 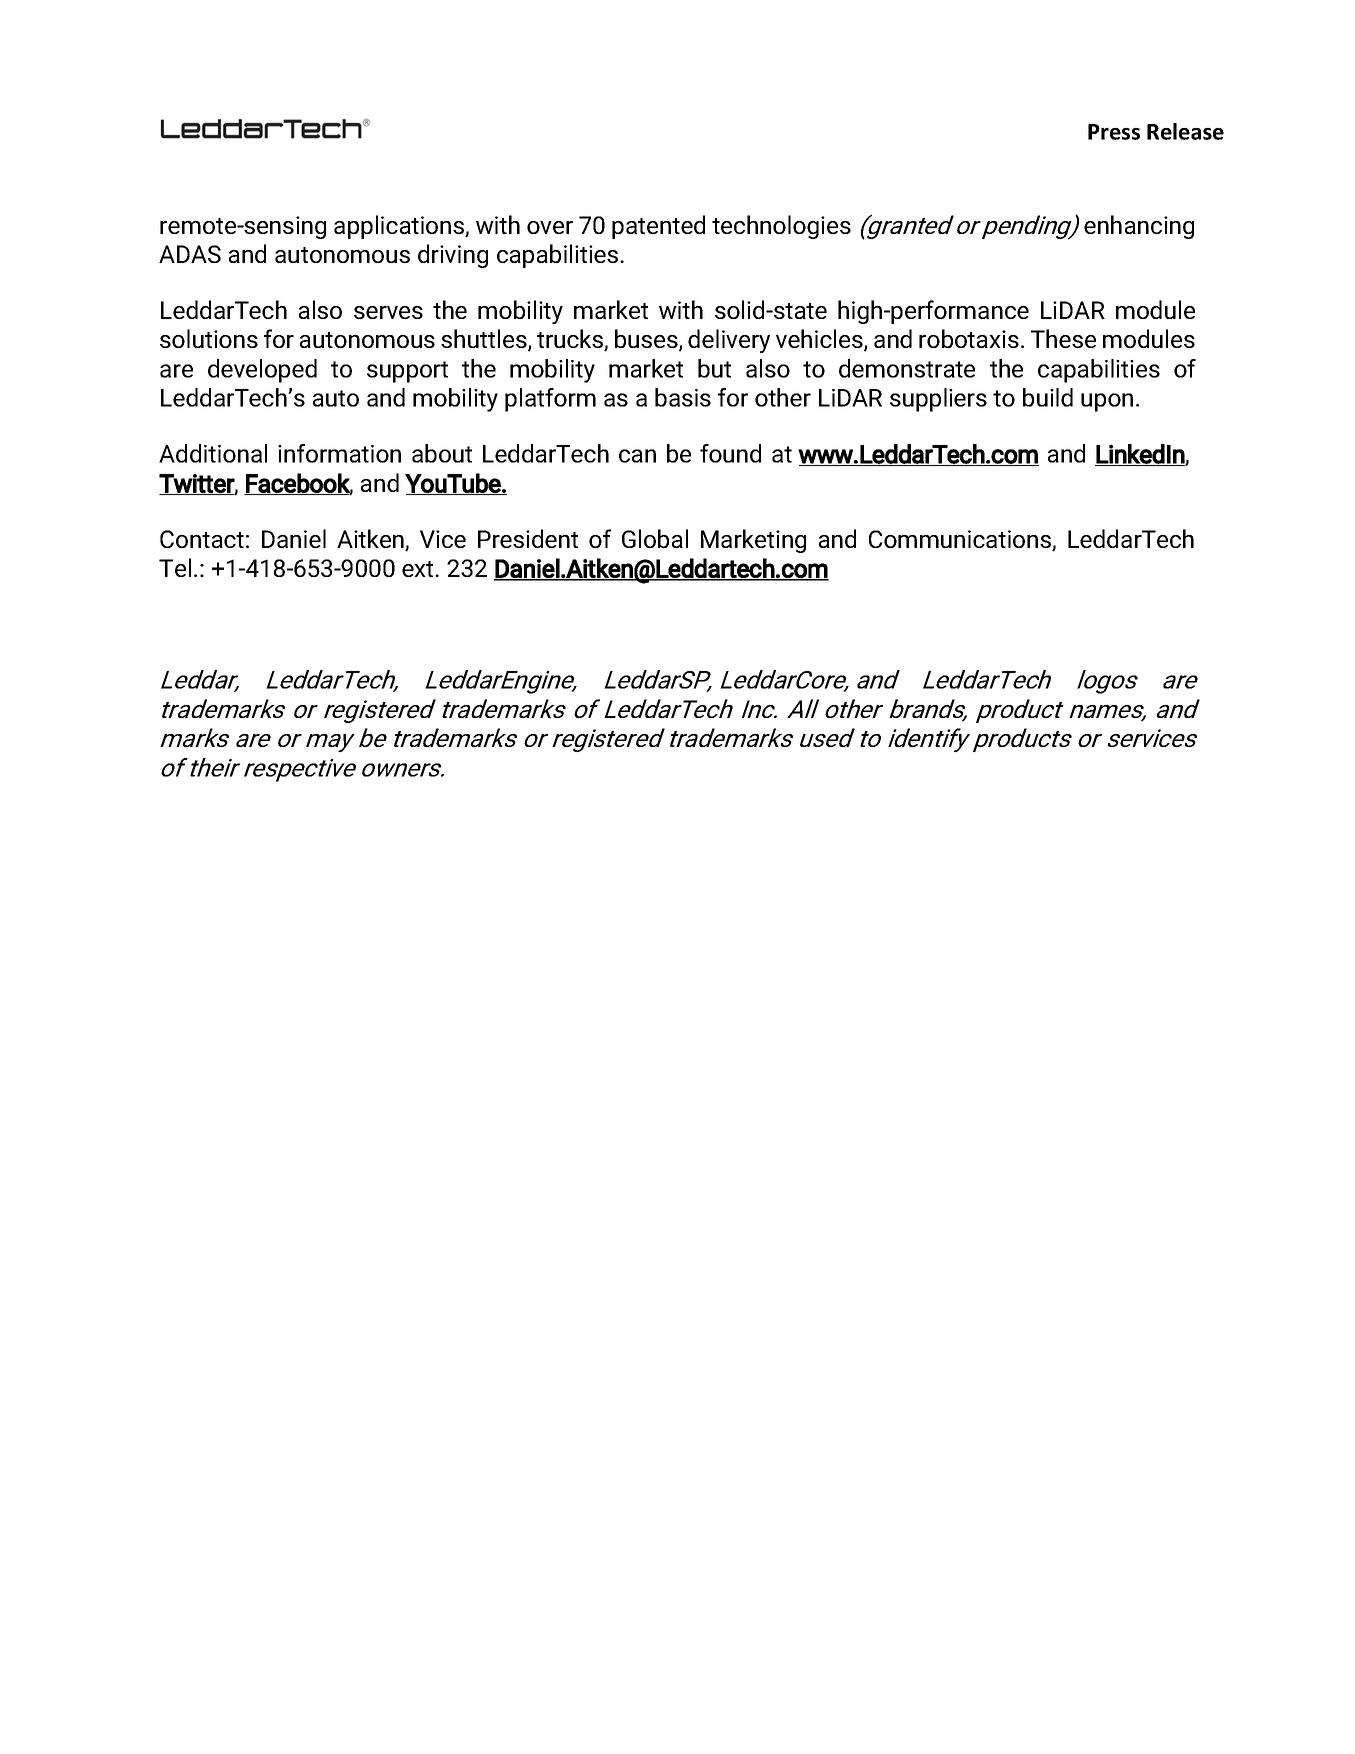 I want to click on patented, so click(x=658, y=227).
